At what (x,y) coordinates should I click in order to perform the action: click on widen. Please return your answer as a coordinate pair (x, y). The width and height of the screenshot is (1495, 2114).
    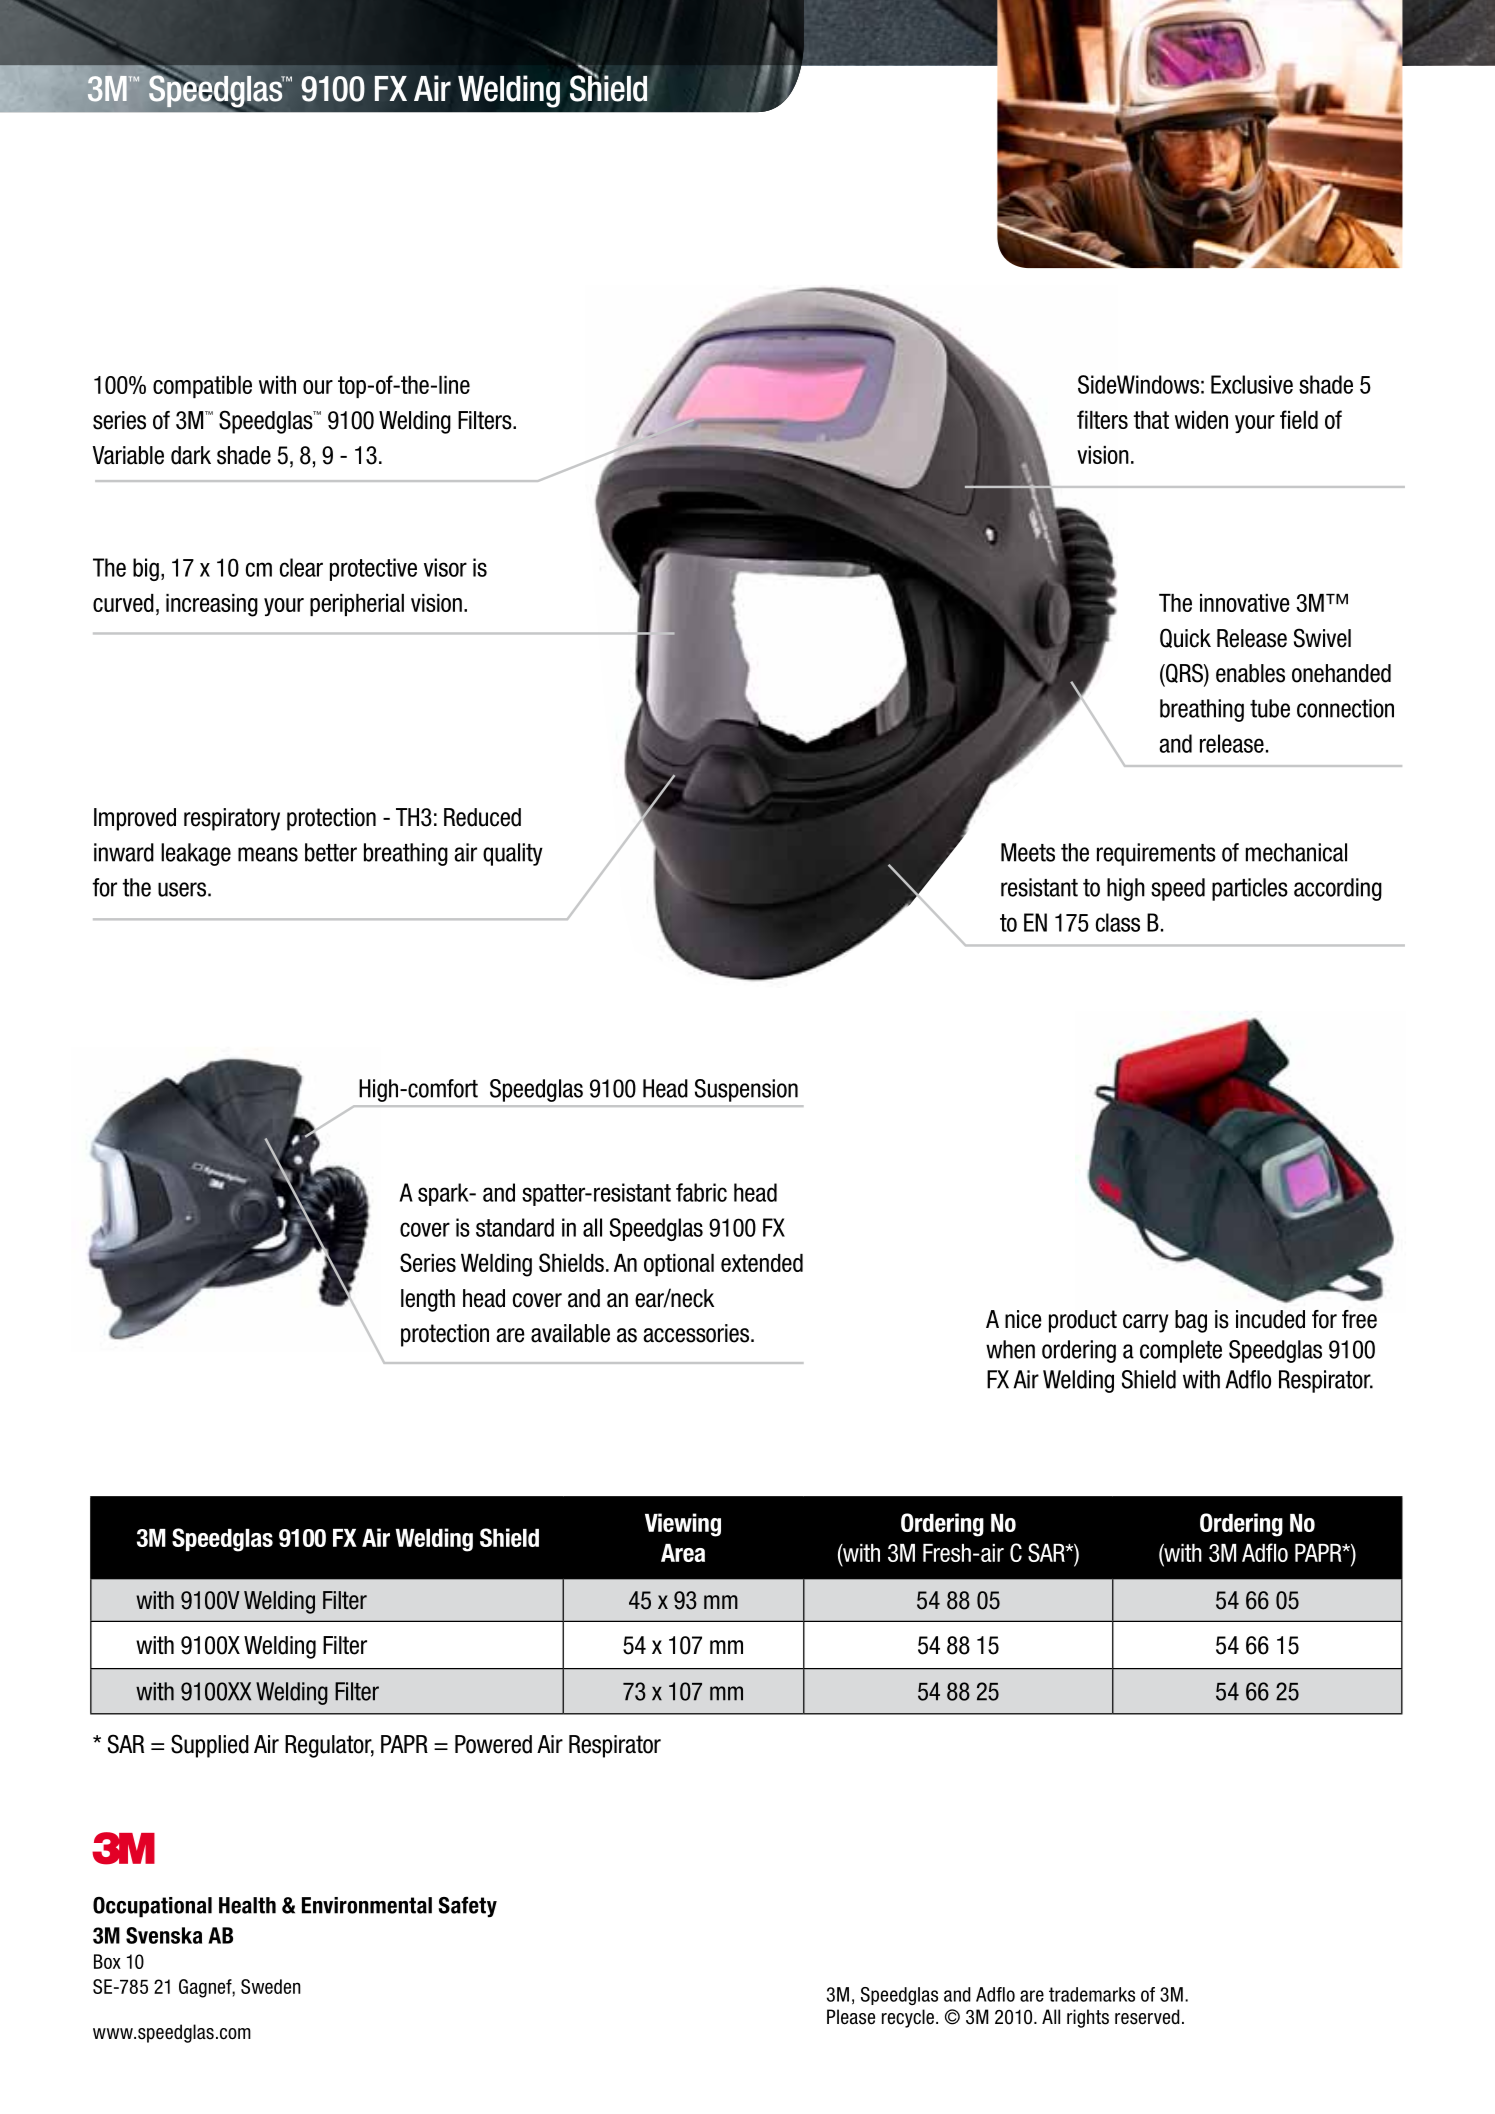
    Looking at the image, I should click on (1201, 420).
